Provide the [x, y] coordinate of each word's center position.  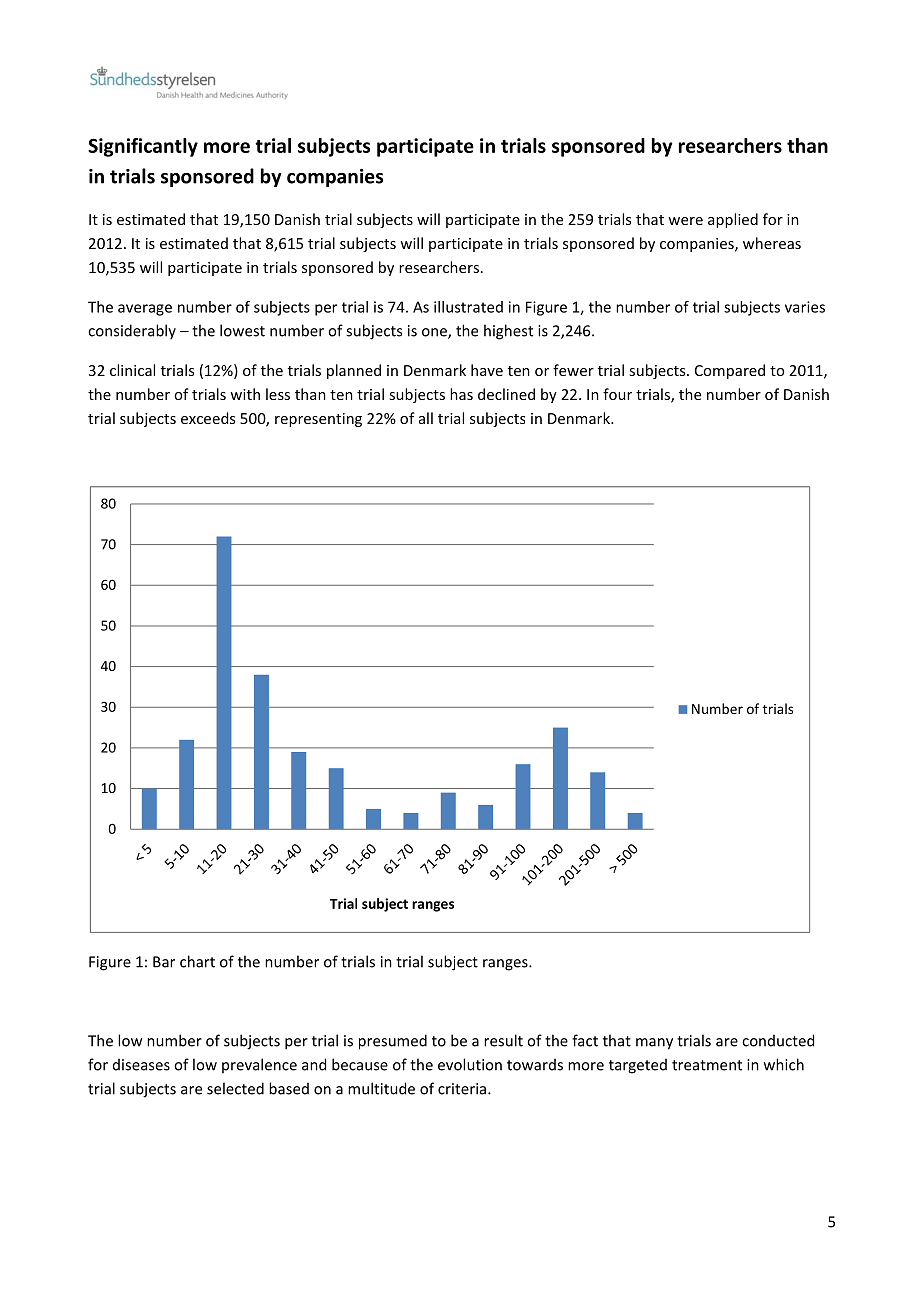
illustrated [468, 307]
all [426, 418]
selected [235, 1088]
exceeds [208, 418]
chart [197, 961]
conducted [778, 1040]
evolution [470, 1064]
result [503, 1040]
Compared [730, 371]
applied [733, 220]
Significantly [143, 147]
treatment [707, 1065]
